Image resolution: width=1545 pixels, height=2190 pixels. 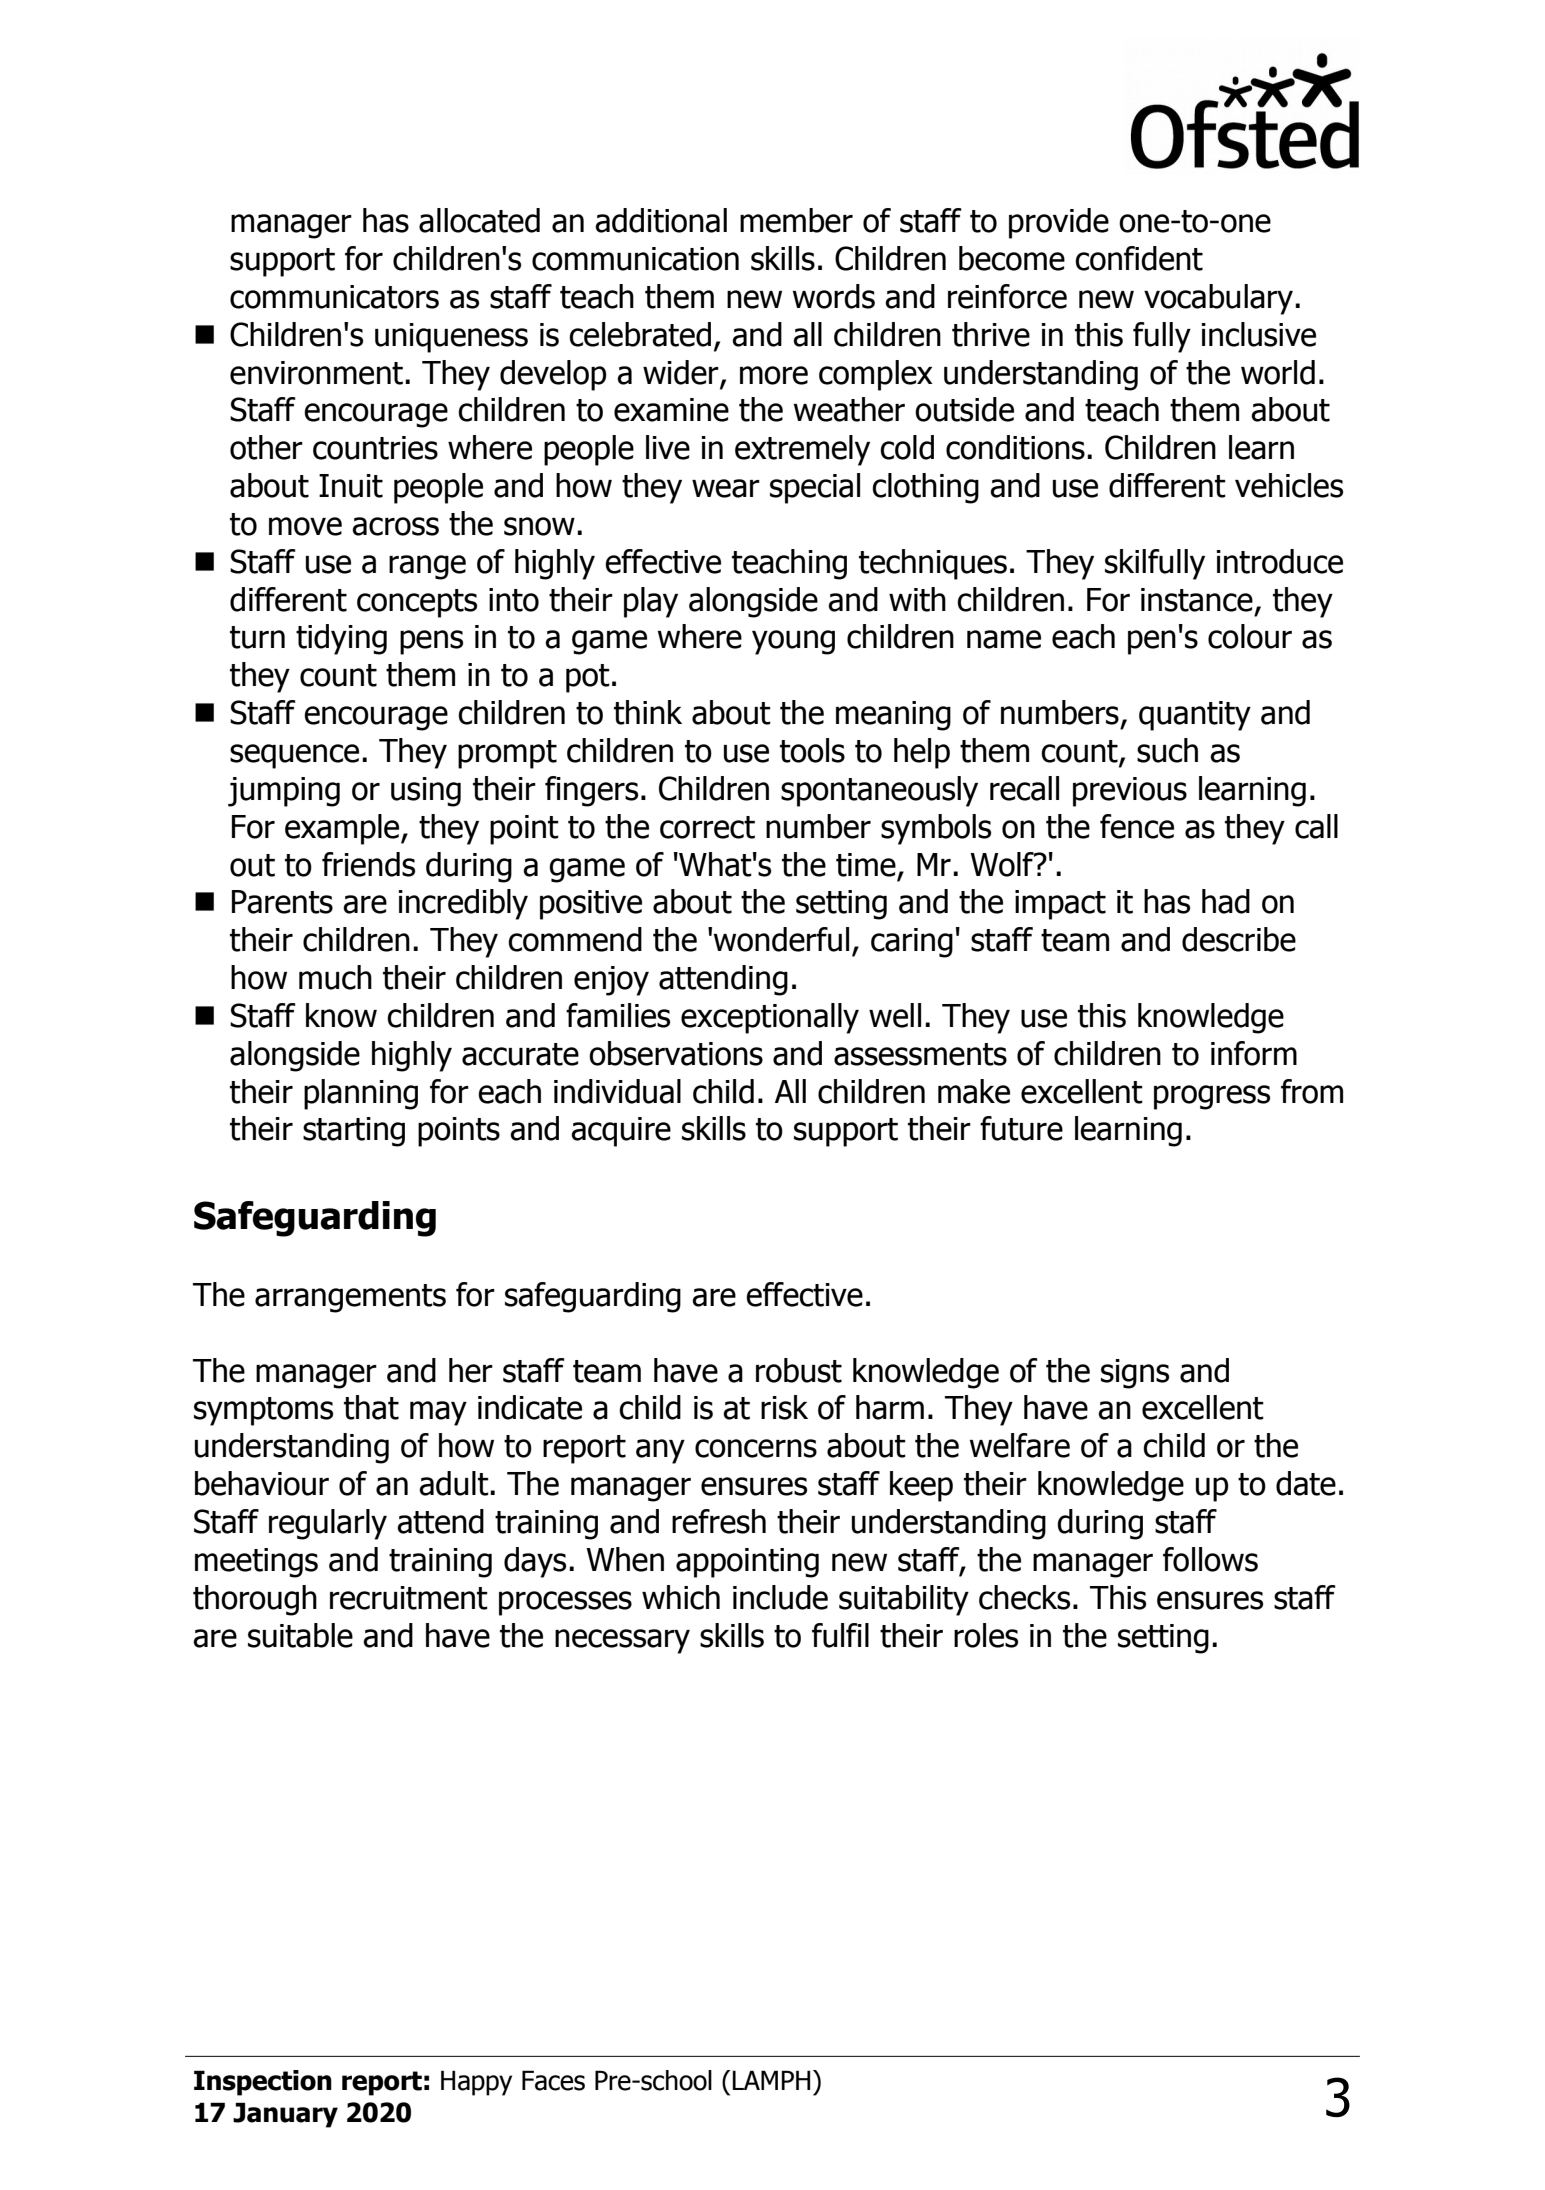 What do you see at coordinates (676, 1053) in the screenshot?
I see `observations` at bounding box center [676, 1053].
